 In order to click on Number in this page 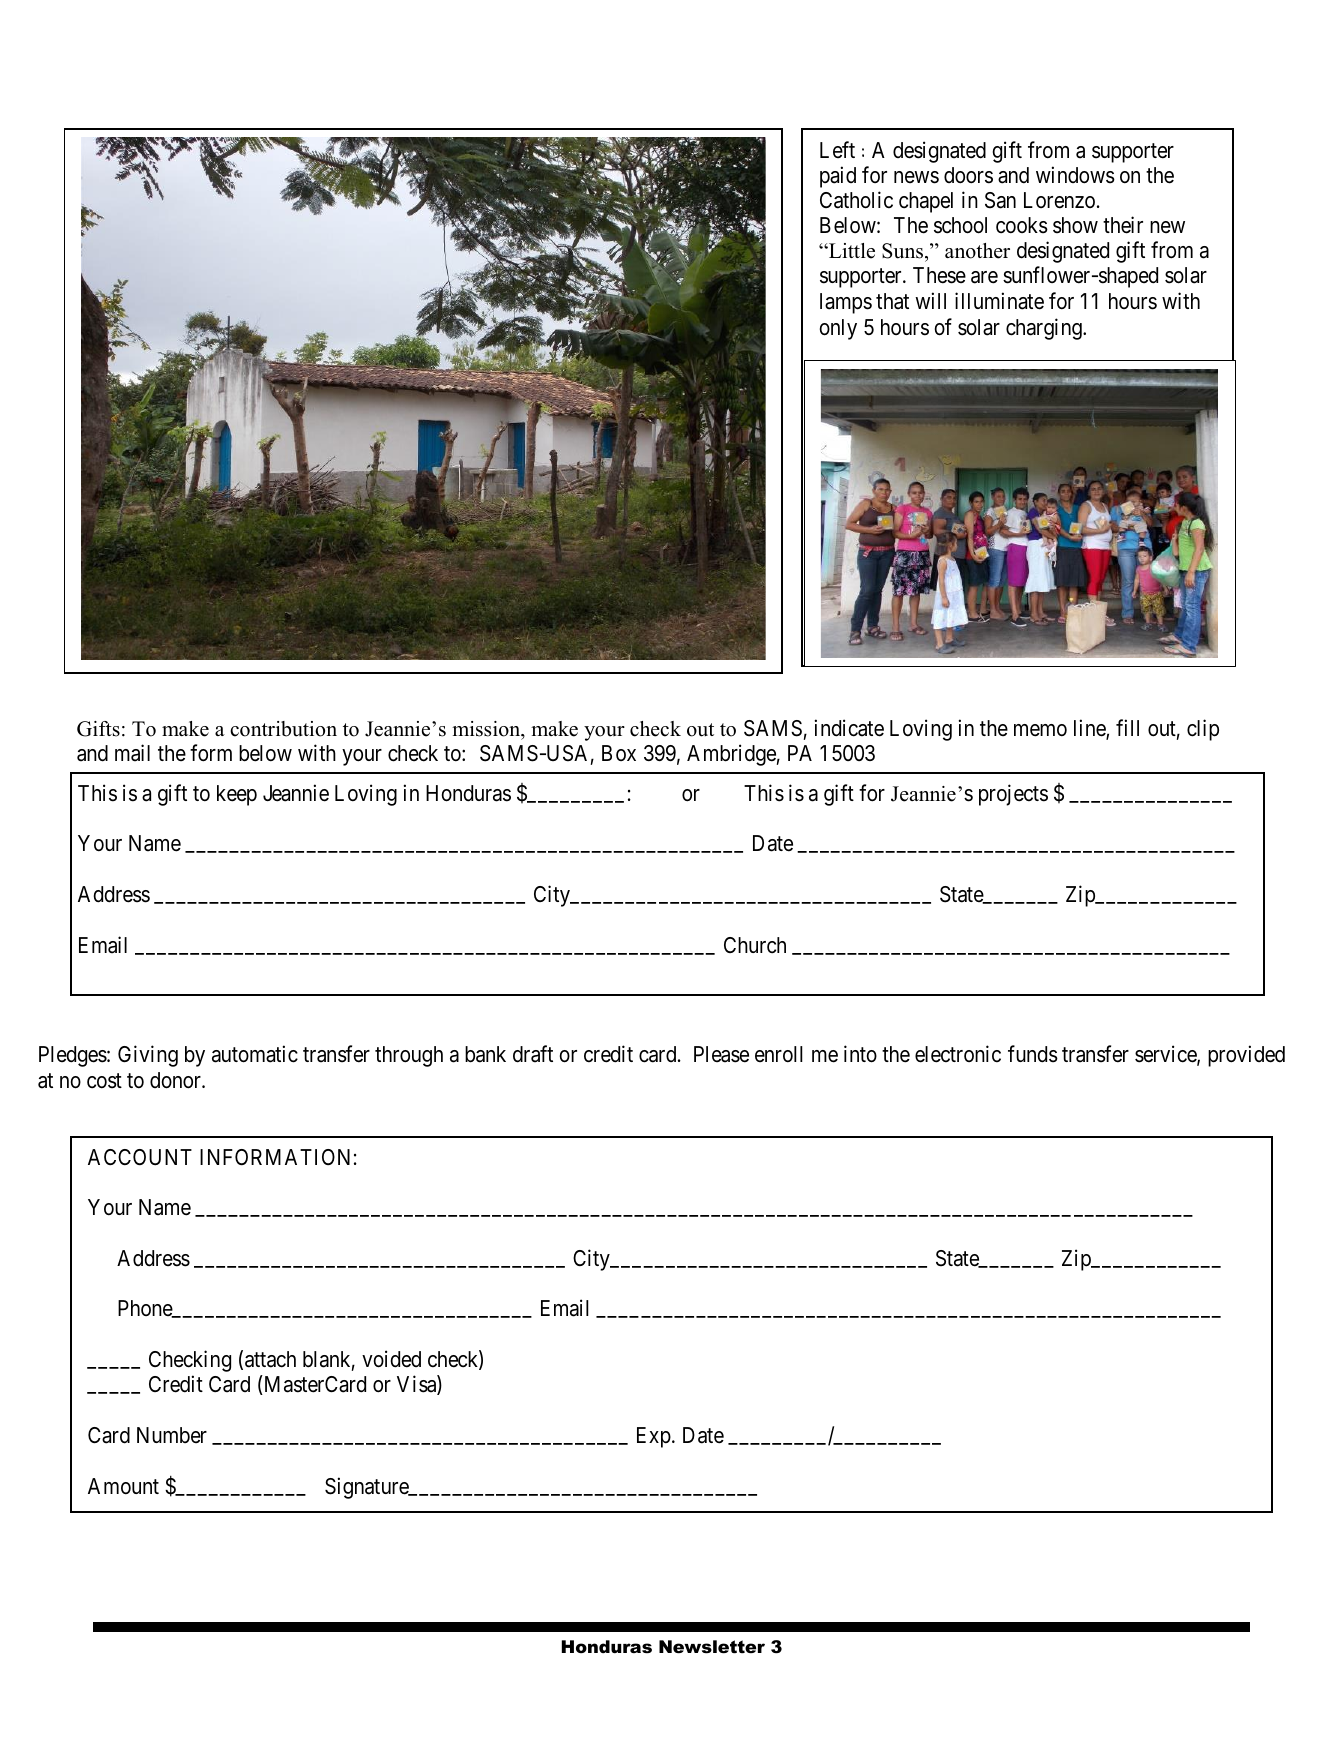, I will do `click(172, 1435)`.
